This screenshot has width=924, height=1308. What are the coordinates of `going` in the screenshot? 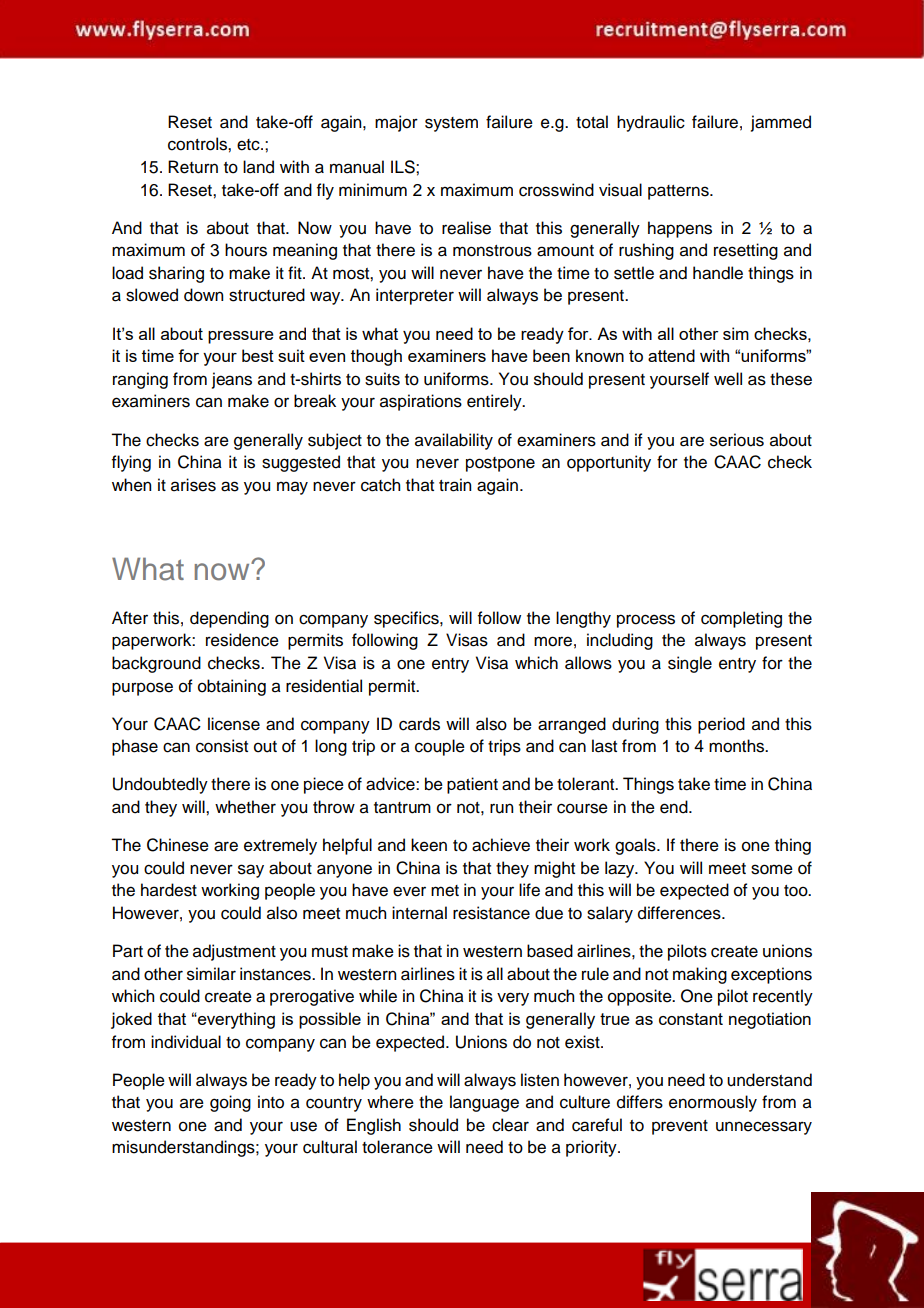 It's located at (230, 1103).
